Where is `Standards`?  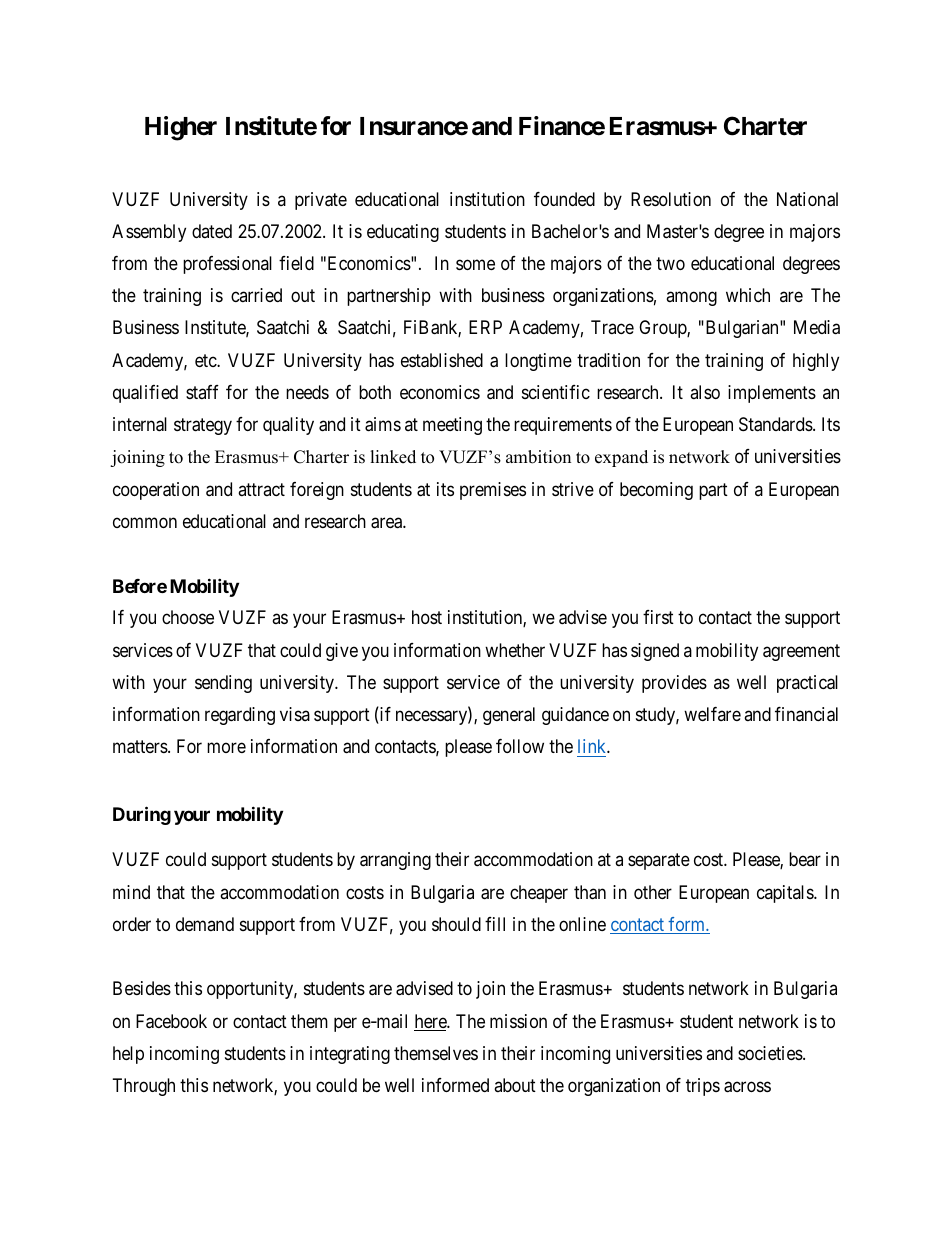
Standards is located at coordinates (776, 424).
